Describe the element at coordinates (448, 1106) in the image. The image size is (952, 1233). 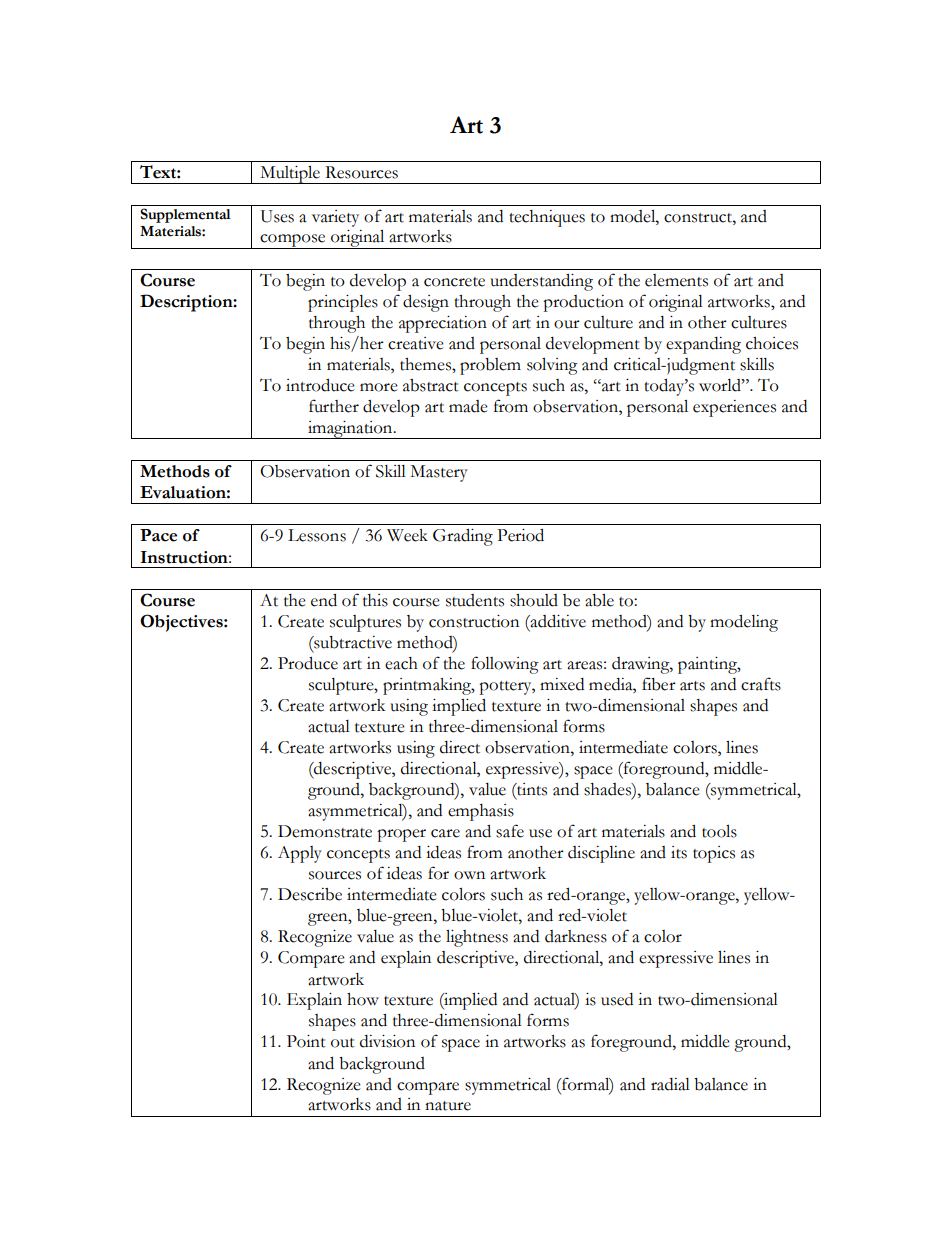
I see `nature` at that location.
